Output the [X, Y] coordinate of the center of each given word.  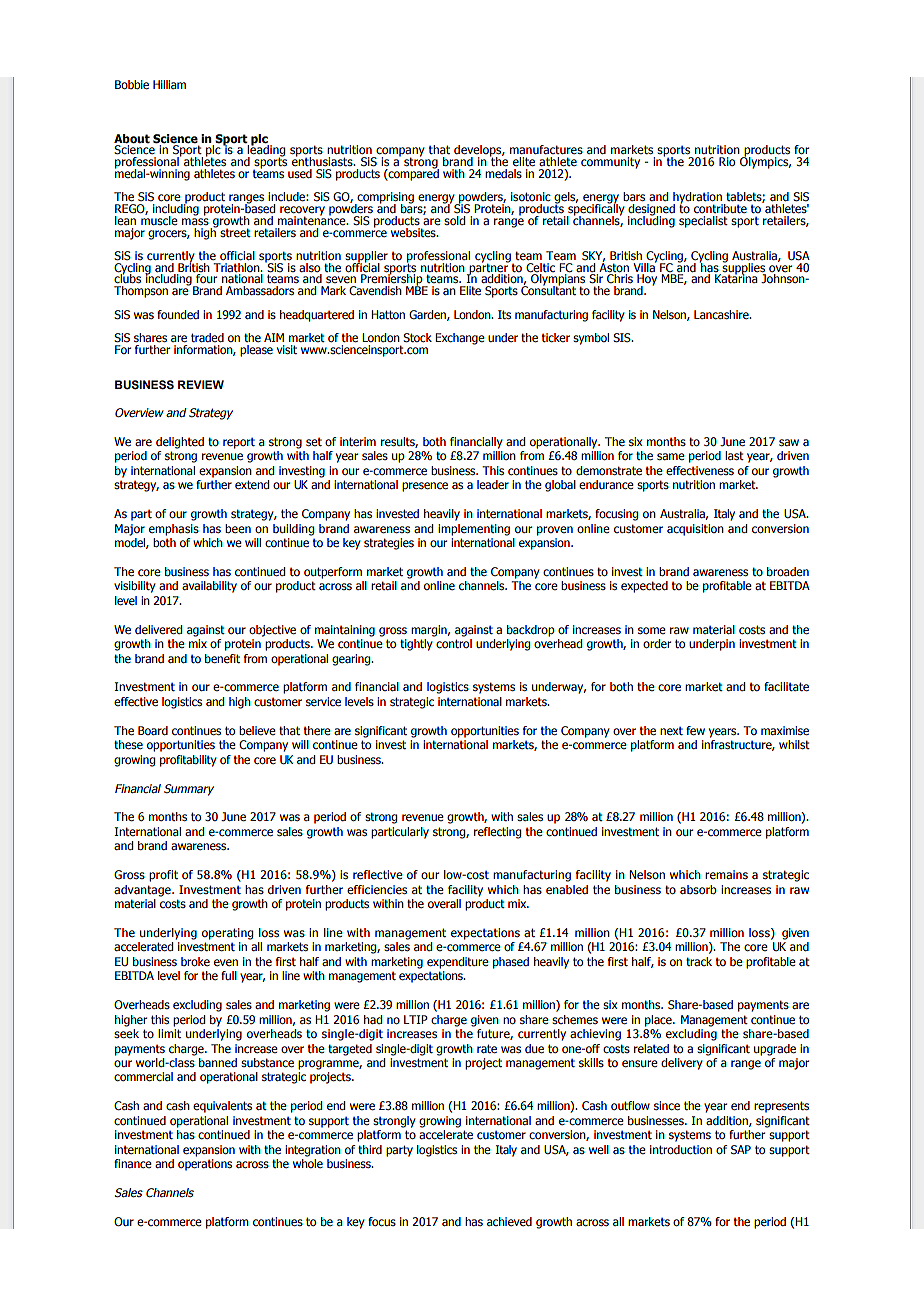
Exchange [460, 339]
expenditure [458, 963]
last [734, 455]
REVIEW [201, 384]
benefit [222, 659]
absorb [698, 889]
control [454, 643]
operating [227, 934]
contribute [720, 208]
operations [205, 1165]
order [657, 643]
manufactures [546, 149]
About [132, 138]
